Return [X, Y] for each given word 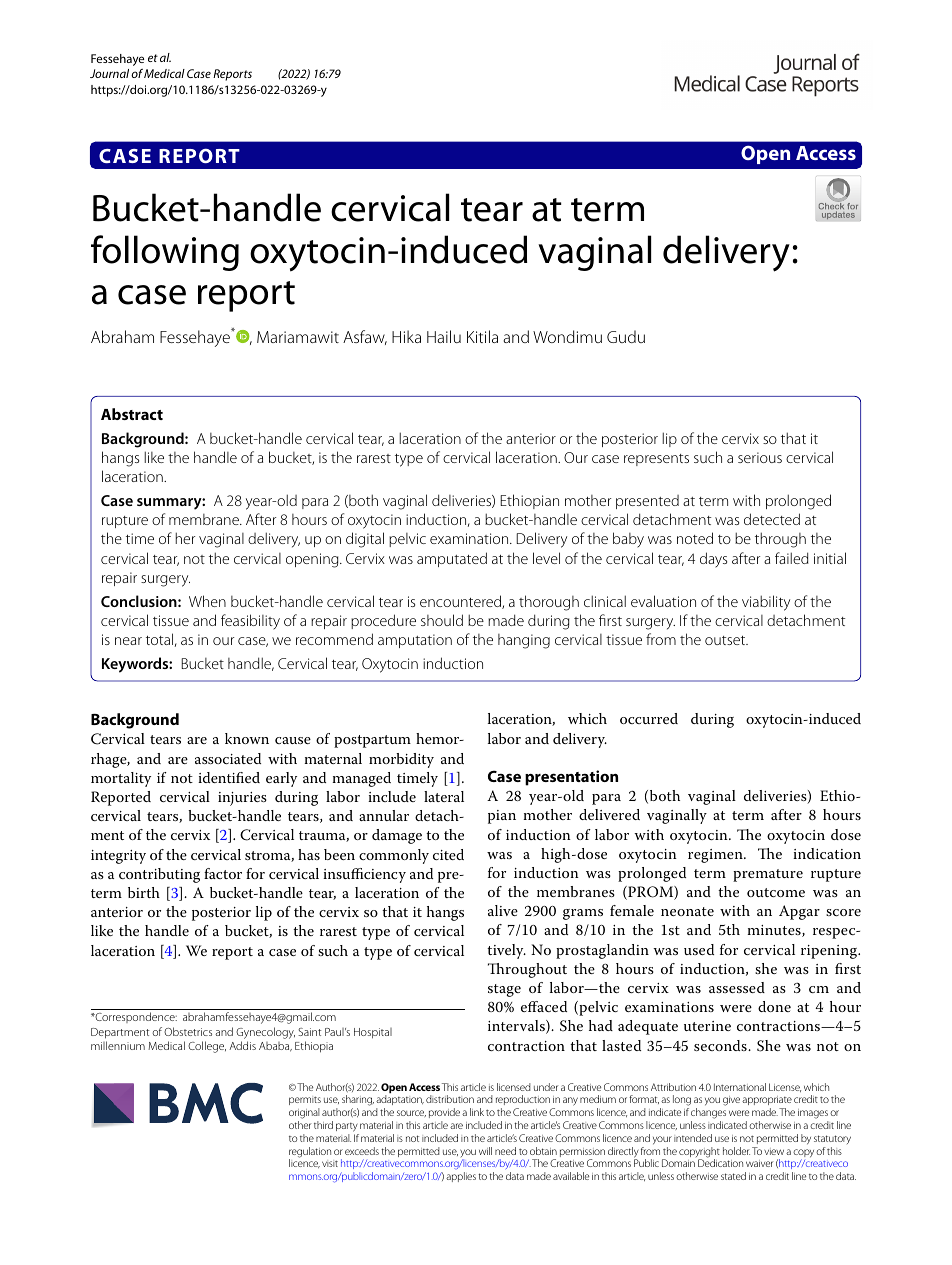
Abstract [132, 414]
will [485, 1151]
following [165, 253]
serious [760, 457]
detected [772, 519]
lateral [444, 796]
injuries [242, 799]
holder [736, 1151]
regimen [716, 856]
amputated [452, 559]
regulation [310, 1153]
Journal [109, 73]
